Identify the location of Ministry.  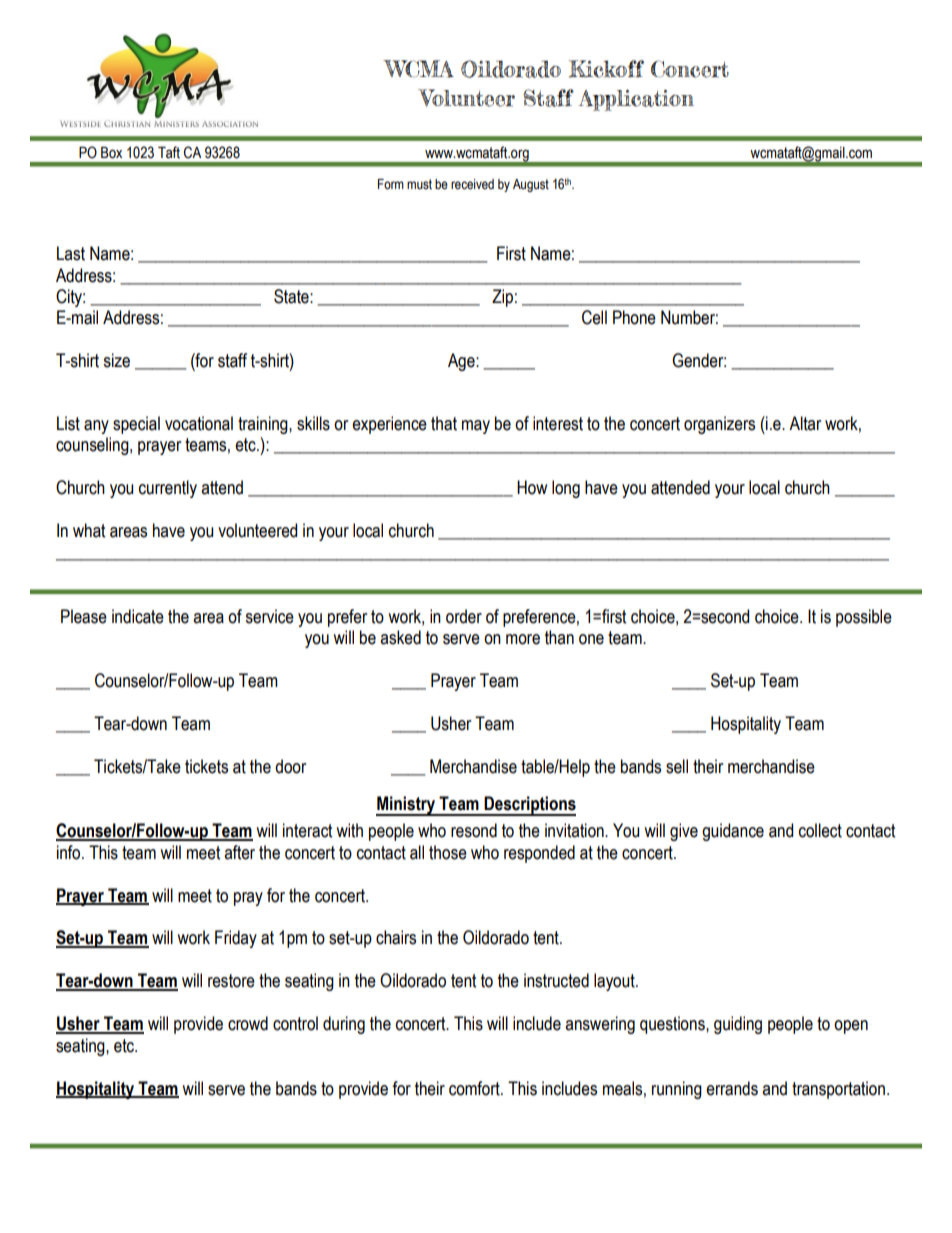
(406, 806).
